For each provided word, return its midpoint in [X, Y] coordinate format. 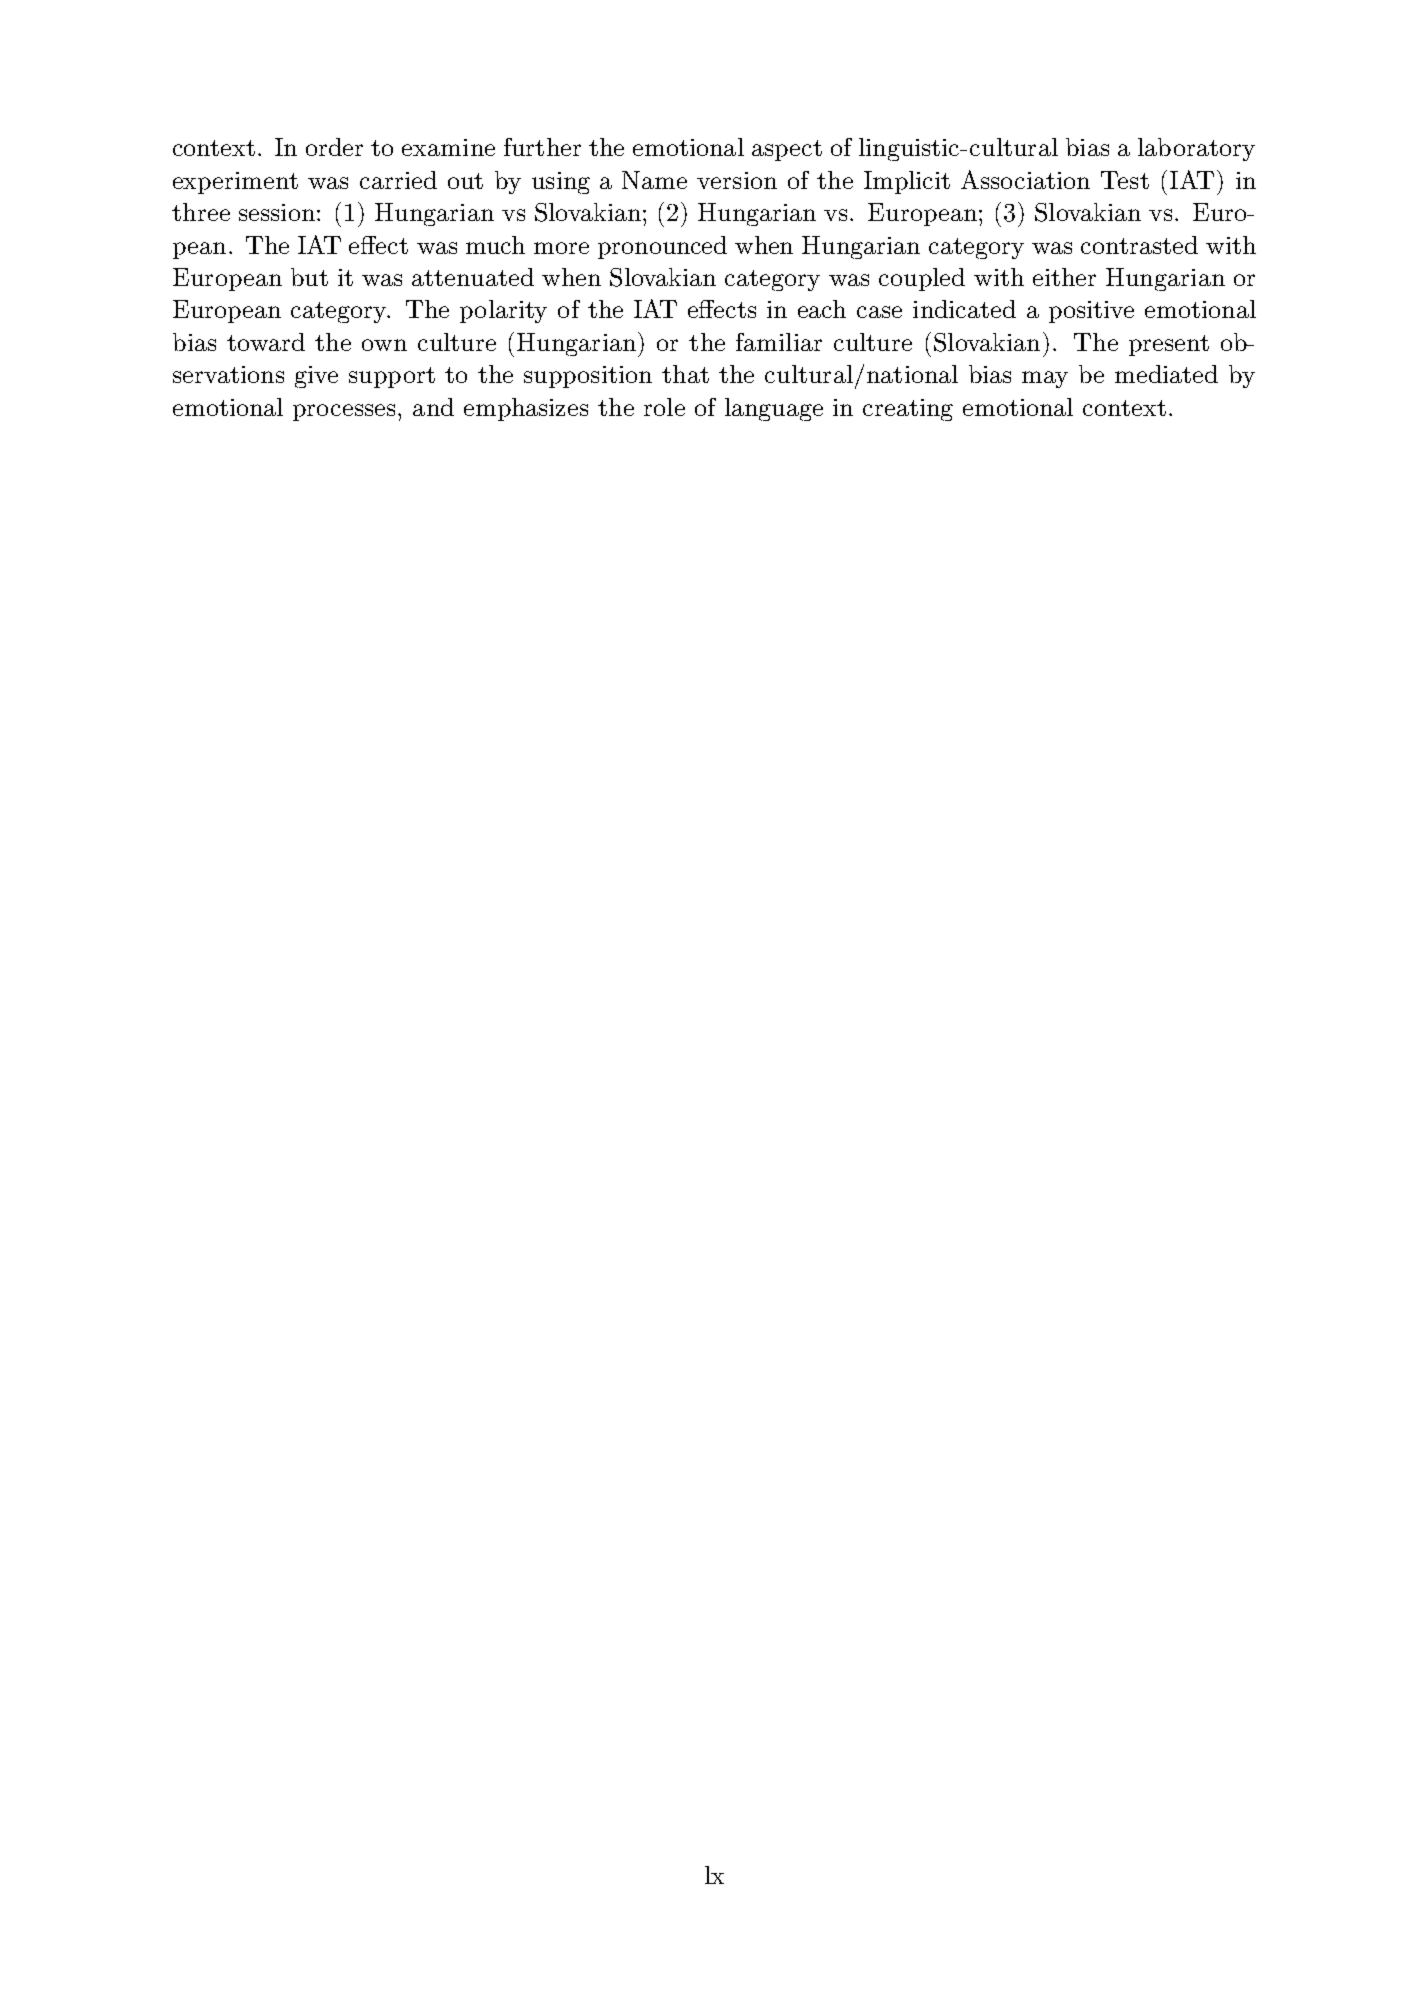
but [309, 277]
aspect [787, 150]
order [334, 147]
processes [344, 412]
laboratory [1196, 149]
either [1064, 277]
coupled [922, 279]
